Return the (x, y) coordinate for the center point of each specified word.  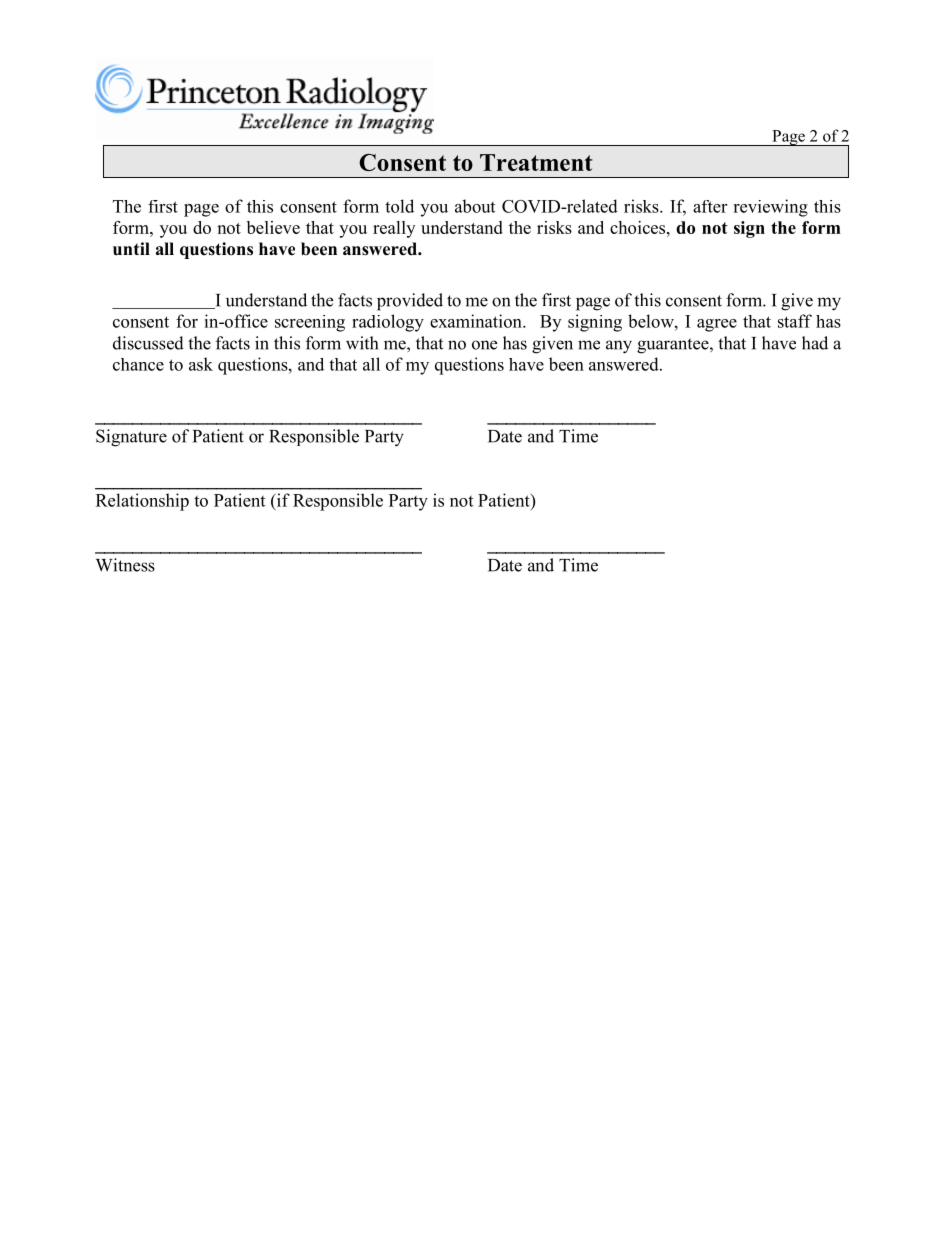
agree (717, 325)
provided (410, 302)
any (619, 347)
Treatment (536, 162)
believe (273, 227)
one (484, 345)
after (710, 206)
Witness (125, 565)
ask (201, 364)
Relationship (142, 502)
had (815, 343)
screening (310, 323)
